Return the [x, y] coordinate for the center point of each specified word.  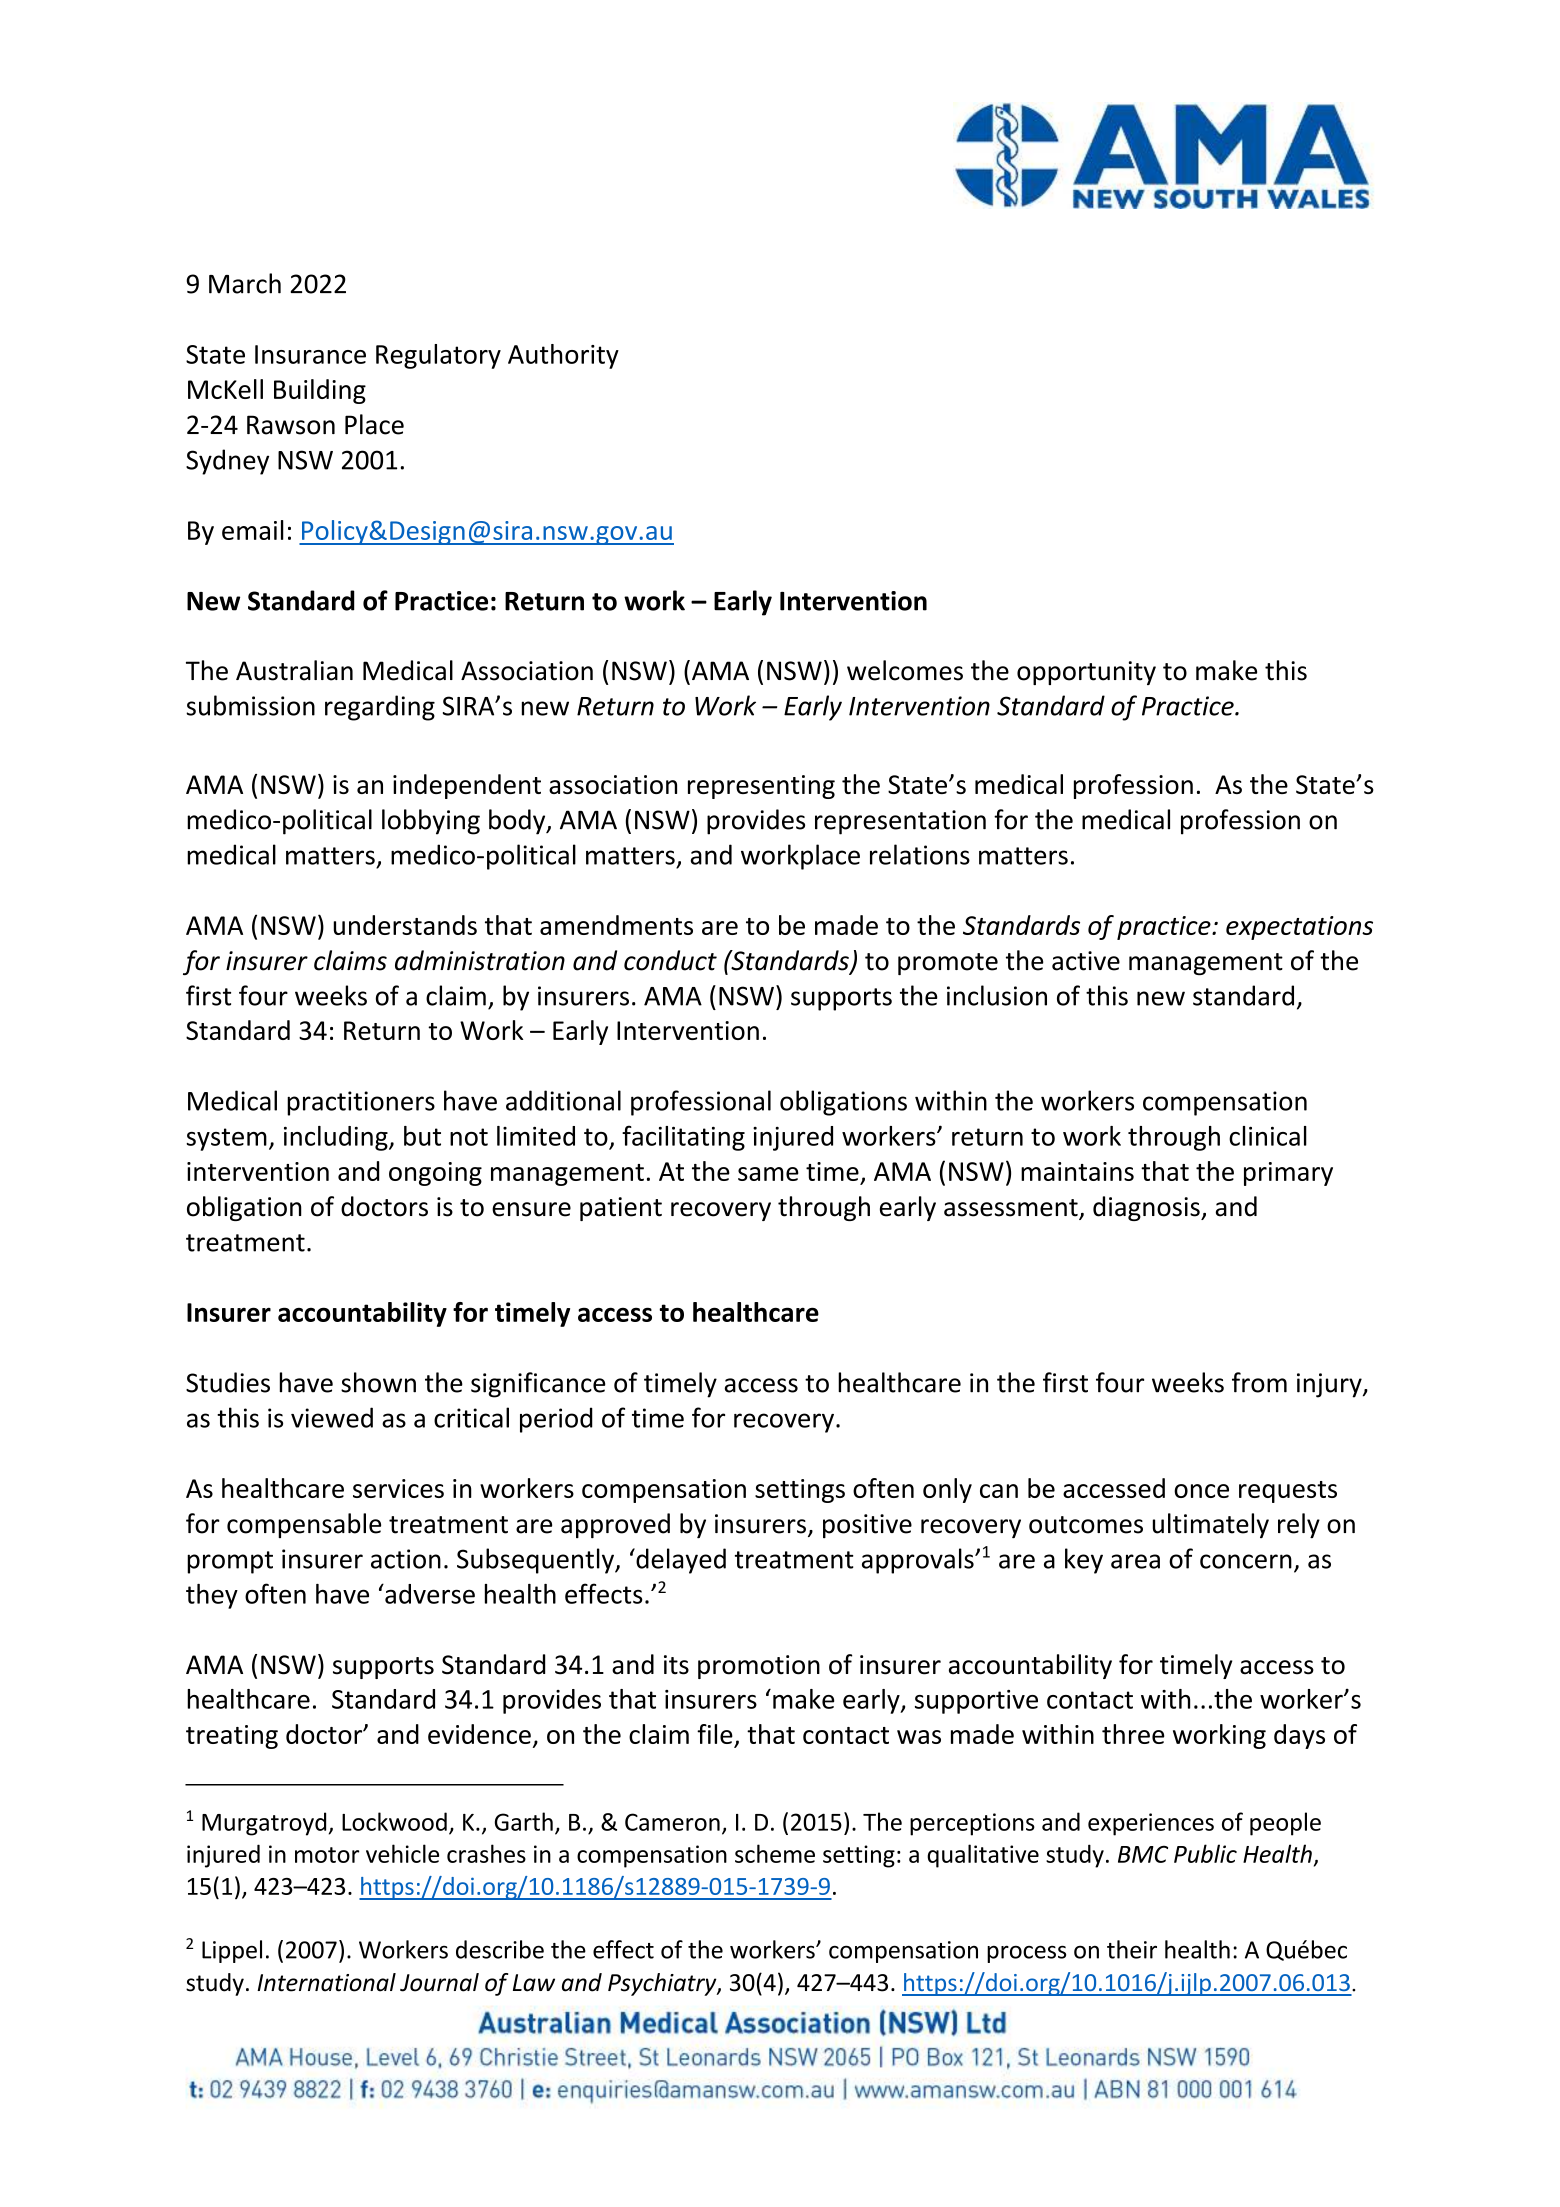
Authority [563, 356]
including [337, 1138]
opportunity [1086, 673]
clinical [1268, 1136]
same [768, 1174]
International [326, 1982]
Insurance [310, 354]
